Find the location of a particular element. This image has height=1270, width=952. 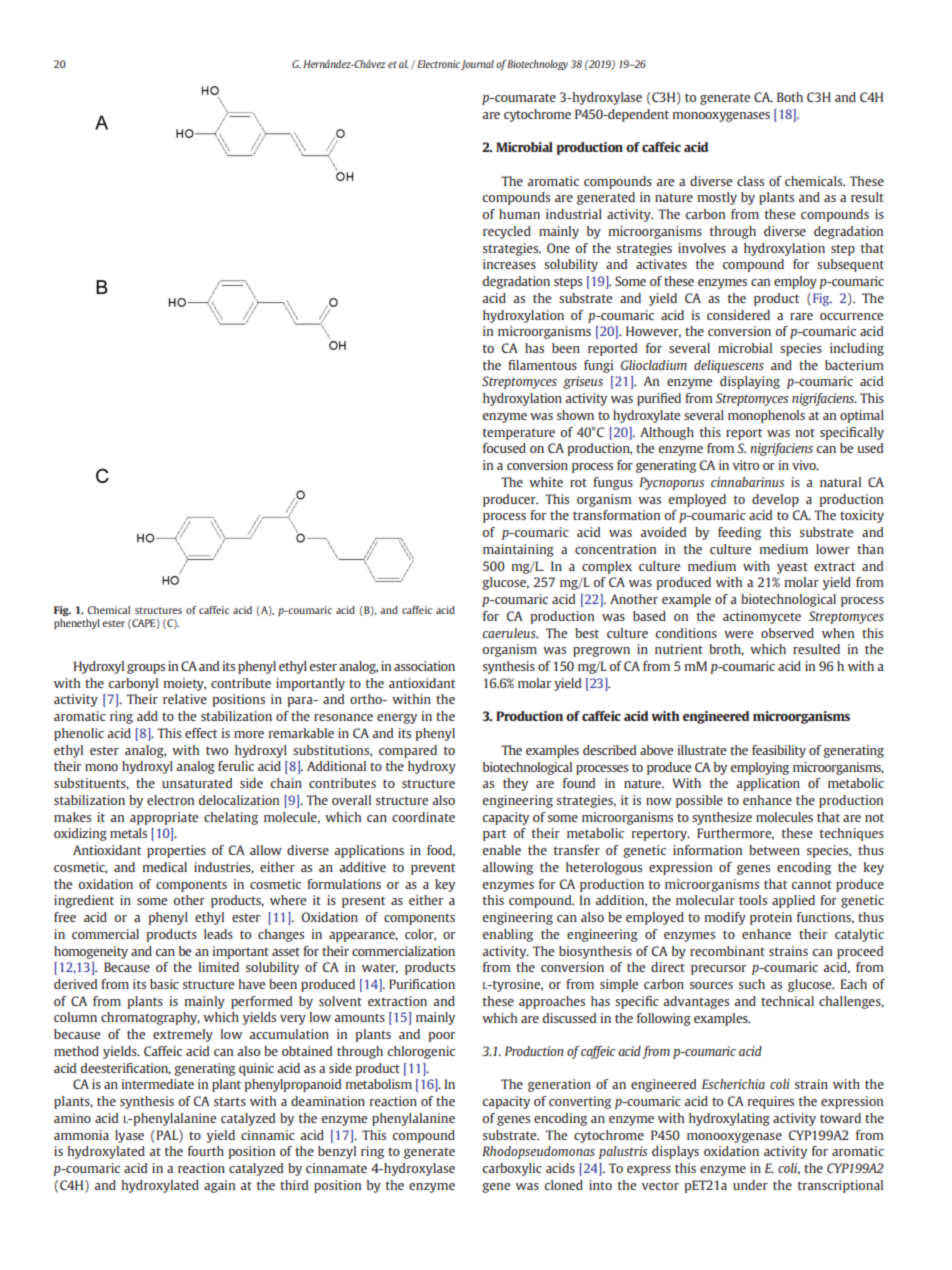

tools is located at coordinates (753, 900).
